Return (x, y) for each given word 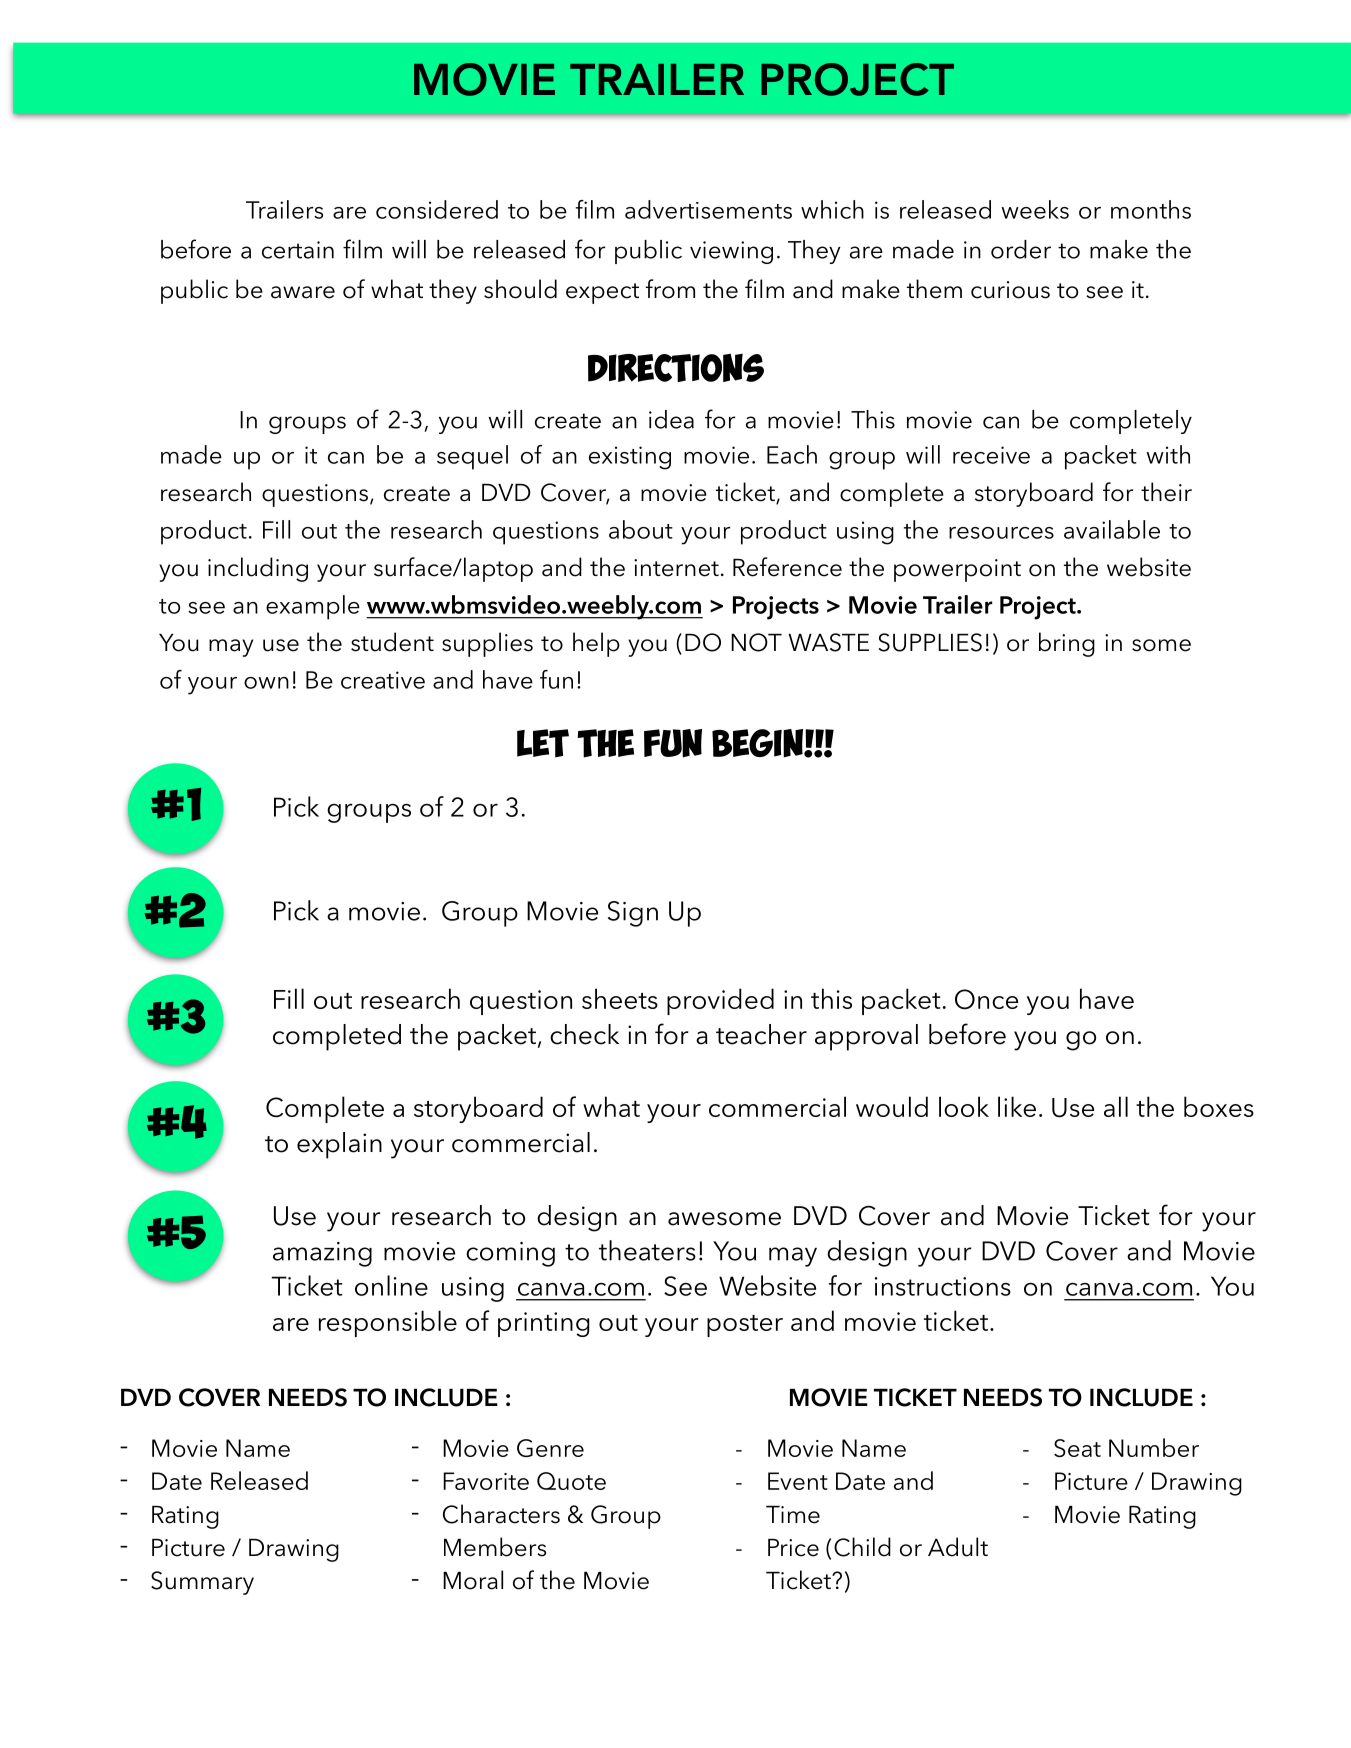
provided (720, 1001)
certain (298, 250)
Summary (202, 1583)
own (266, 683)
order (1021, 249)
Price (793, 1548)
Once (986, 999)
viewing (731, 252)
